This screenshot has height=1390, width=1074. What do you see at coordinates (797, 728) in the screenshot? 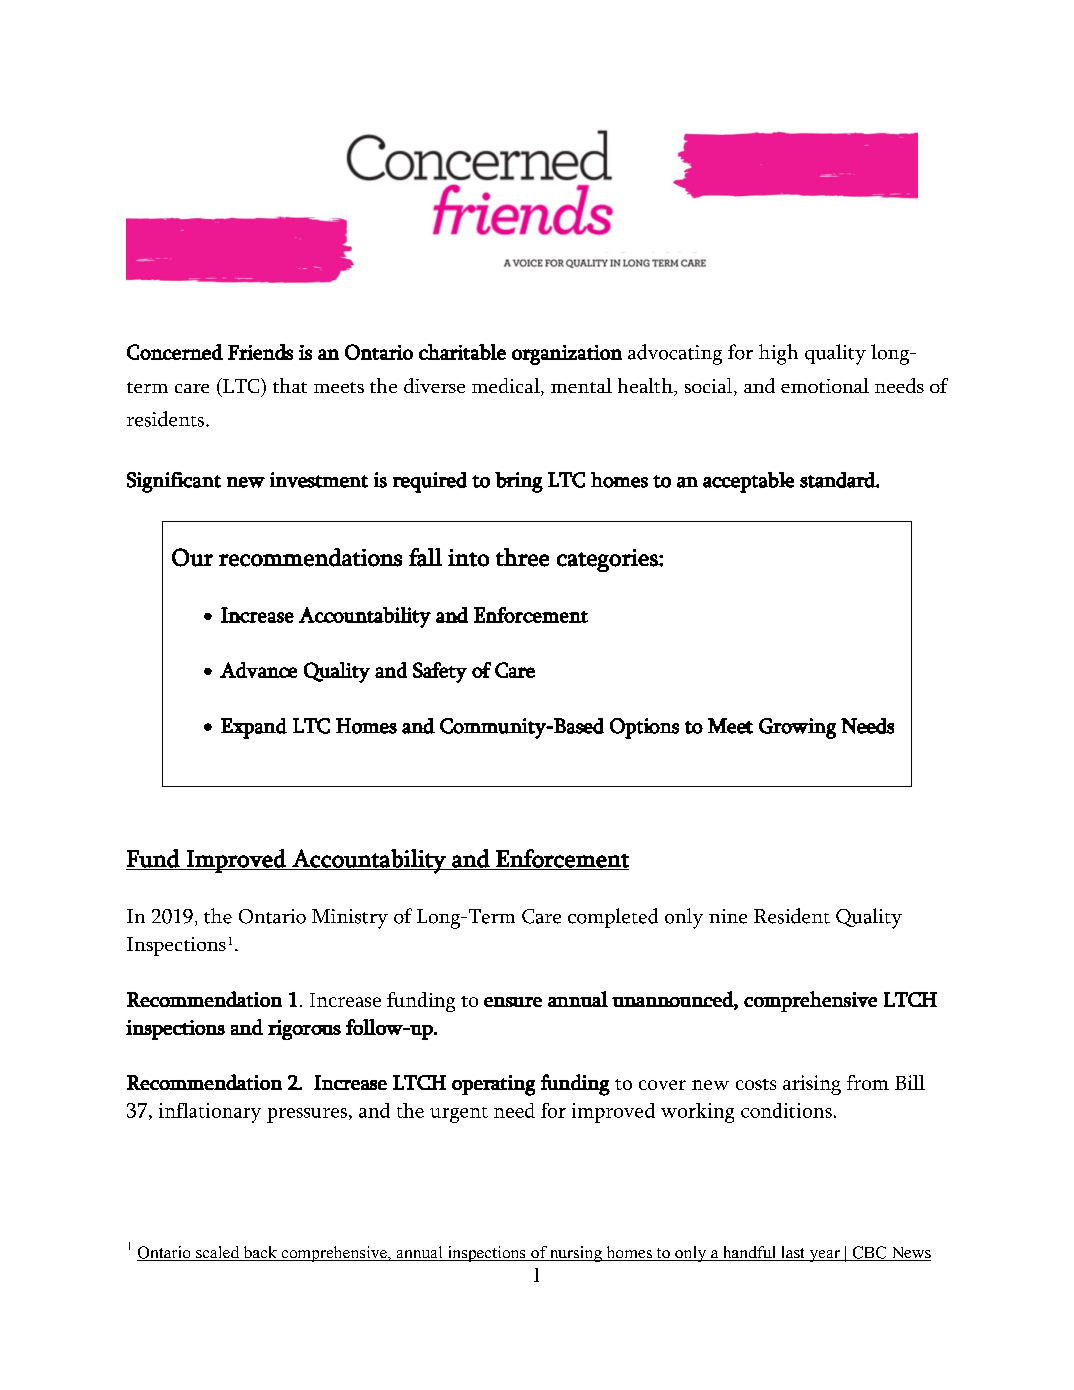
I see `Growing` at bounding box center [797, 728].
